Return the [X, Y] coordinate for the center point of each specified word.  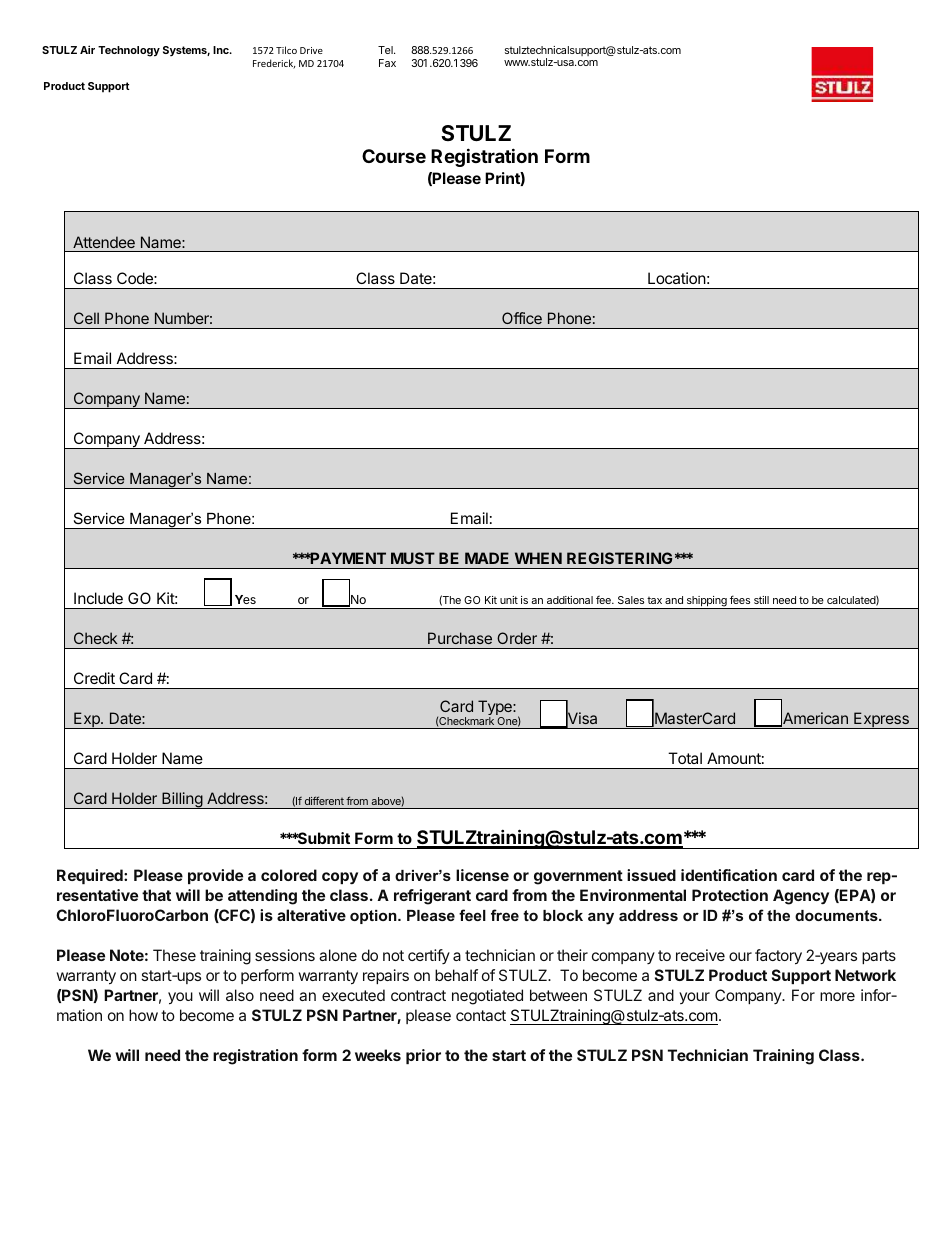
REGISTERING [619, 558]
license [482, 875]
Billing [182, 800]
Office [522, 318]
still [761, 600]
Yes [245, 599]
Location [677, 278]
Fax [387, 63]
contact [481, 1015]
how [143, 1015]
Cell [86, 318]
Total [685, 758]
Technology [129, 51]
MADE [487, 558]
